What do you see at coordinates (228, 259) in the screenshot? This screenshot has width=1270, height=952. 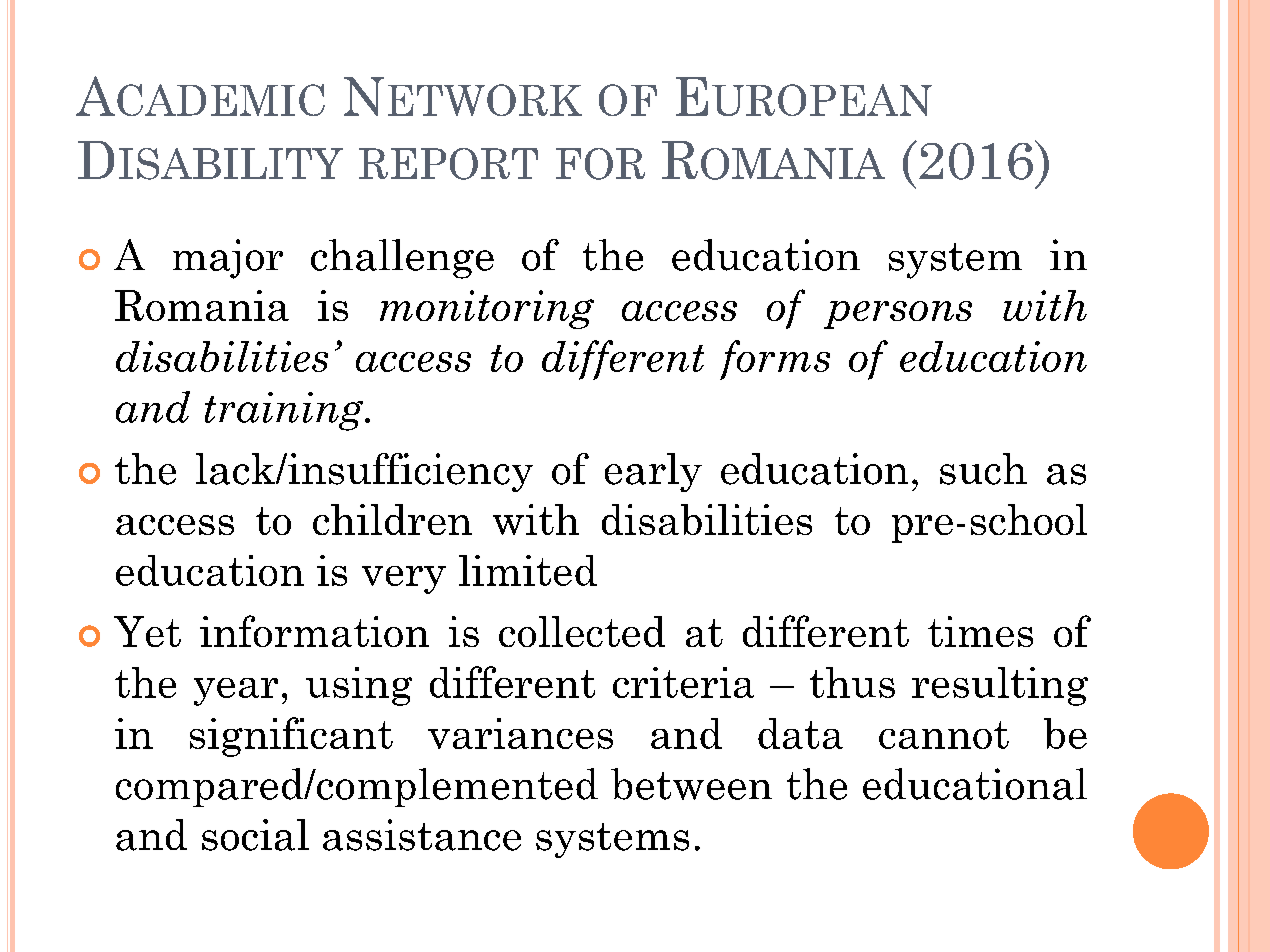 I see `major` at bounding box center [228, 259].
